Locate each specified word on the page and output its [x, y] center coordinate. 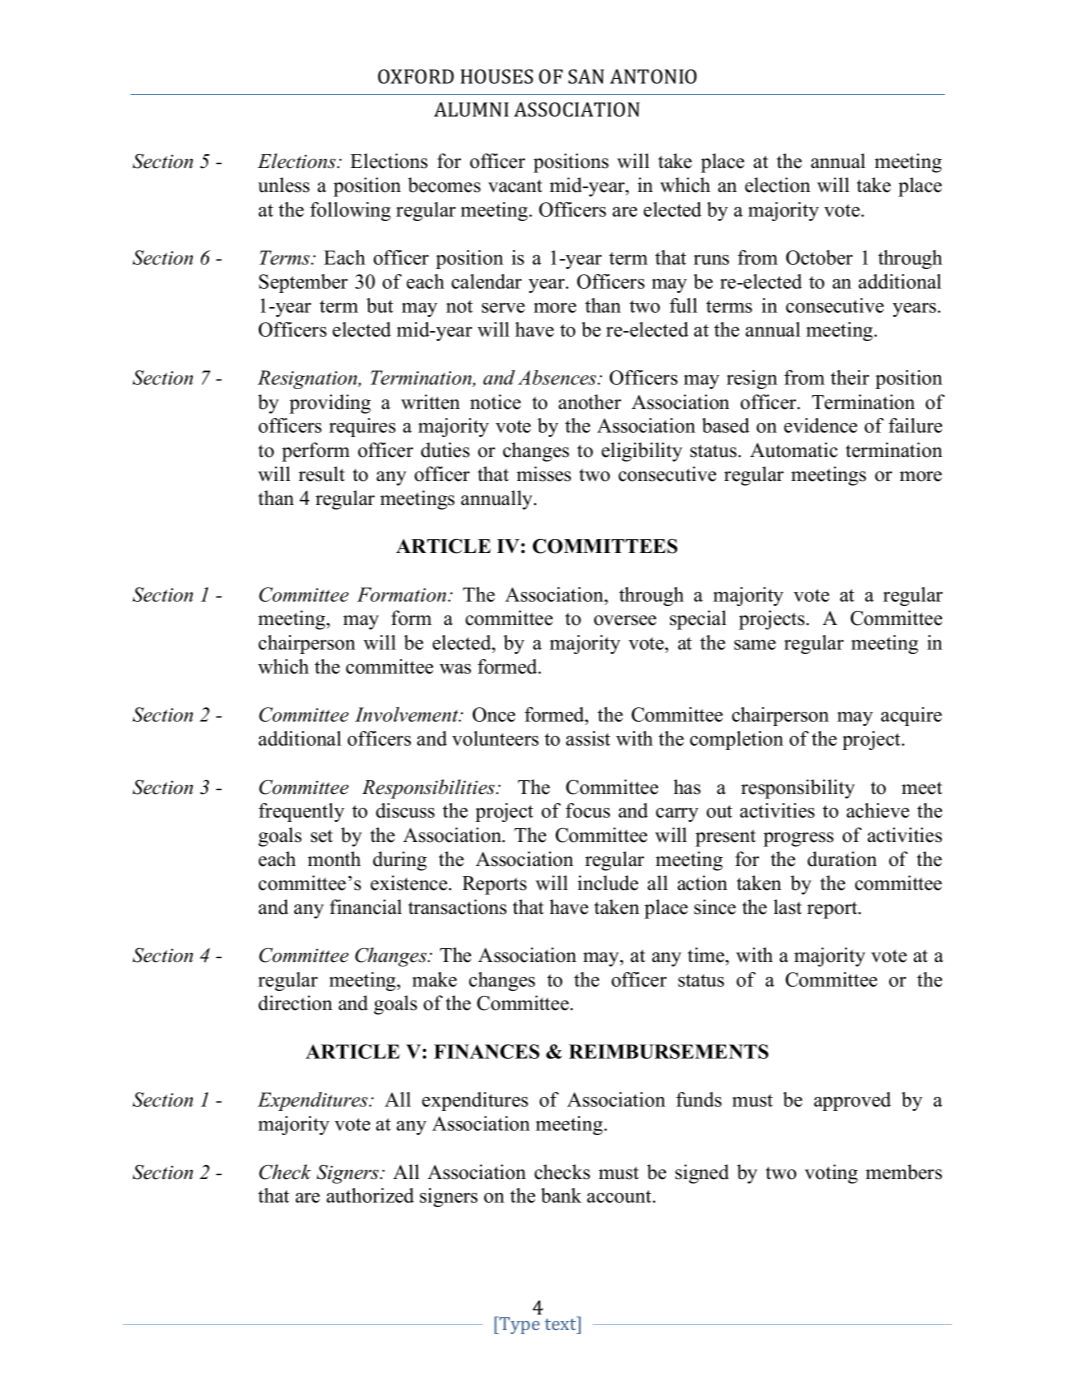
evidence [820, 425]
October [819, 257]
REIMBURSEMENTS [669, 1051]
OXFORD [416, 76]
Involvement [408, 714]
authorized [370, 1195]
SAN [586, 76]
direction [295, 1003]
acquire [911, 716]
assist [588, 738]
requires [362, 427]
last [788, 907]
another [589, 402]
